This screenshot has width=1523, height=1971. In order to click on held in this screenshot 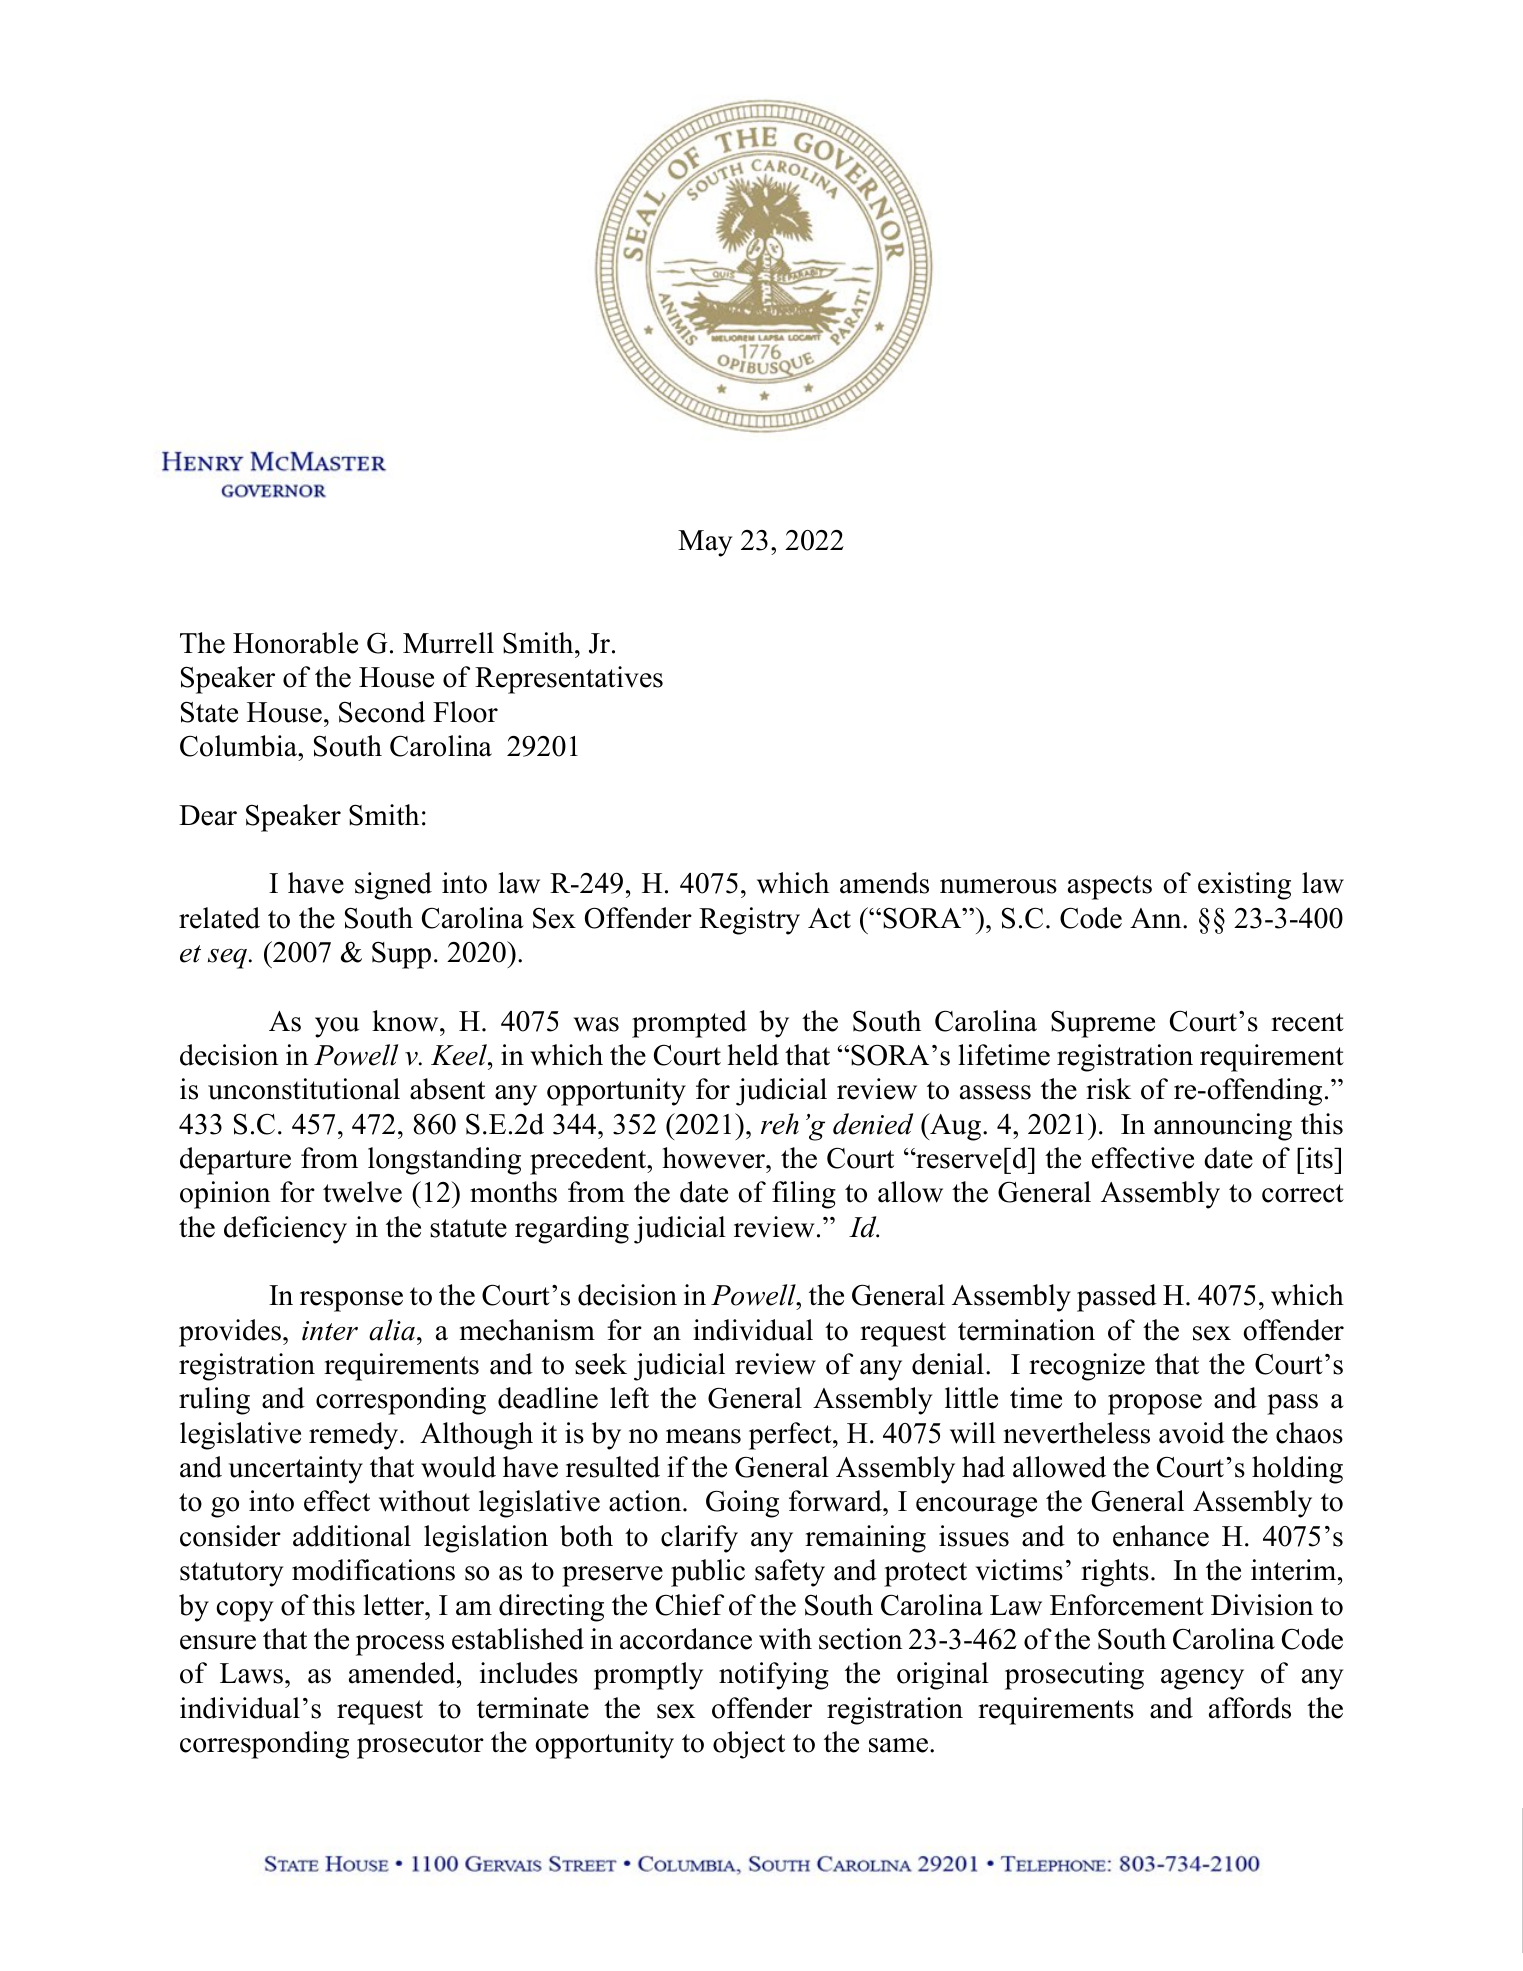, I will do `click(753, 1055)`.
